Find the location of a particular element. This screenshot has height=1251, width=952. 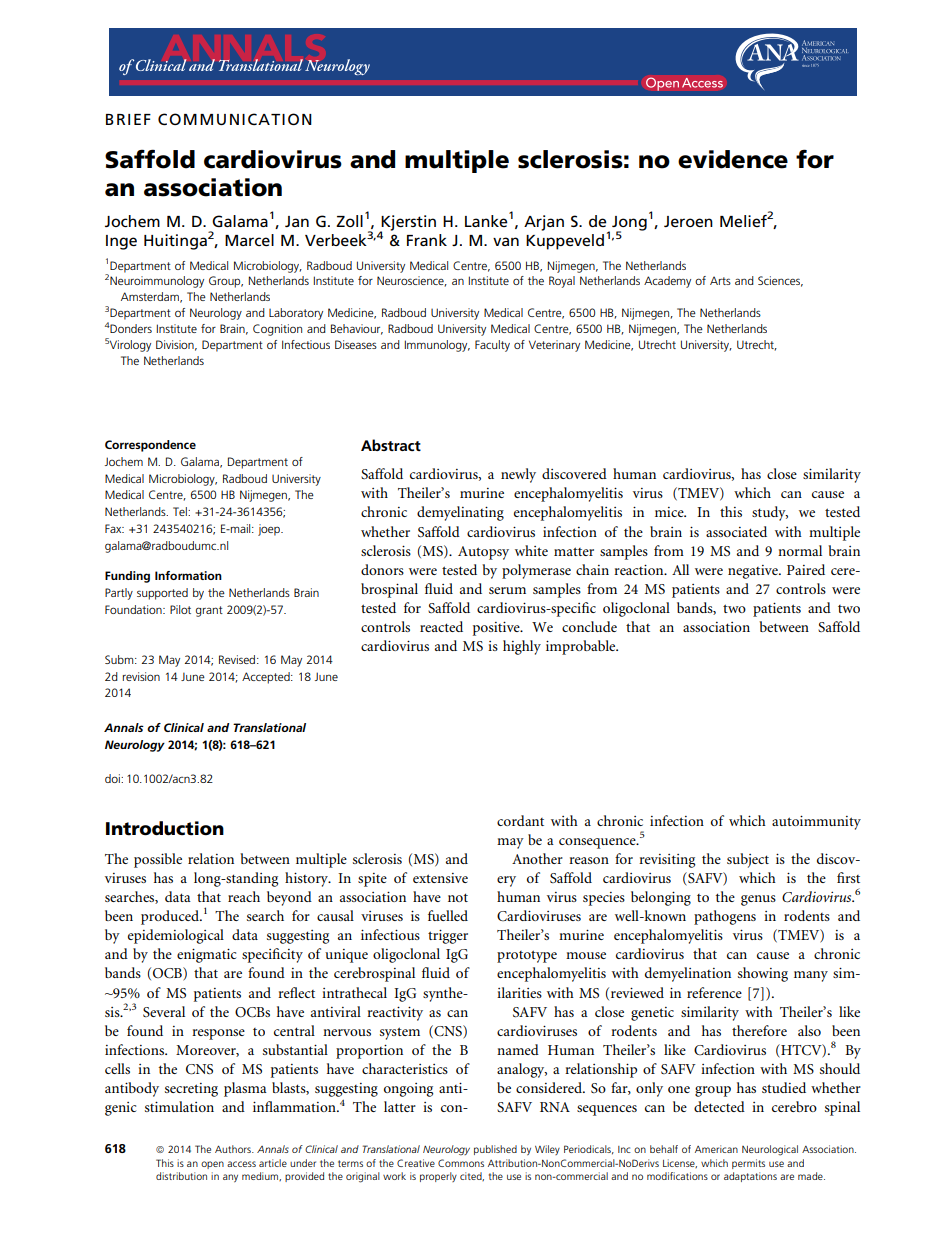

COMMUNICATION is located at coordinates (235, 119).
